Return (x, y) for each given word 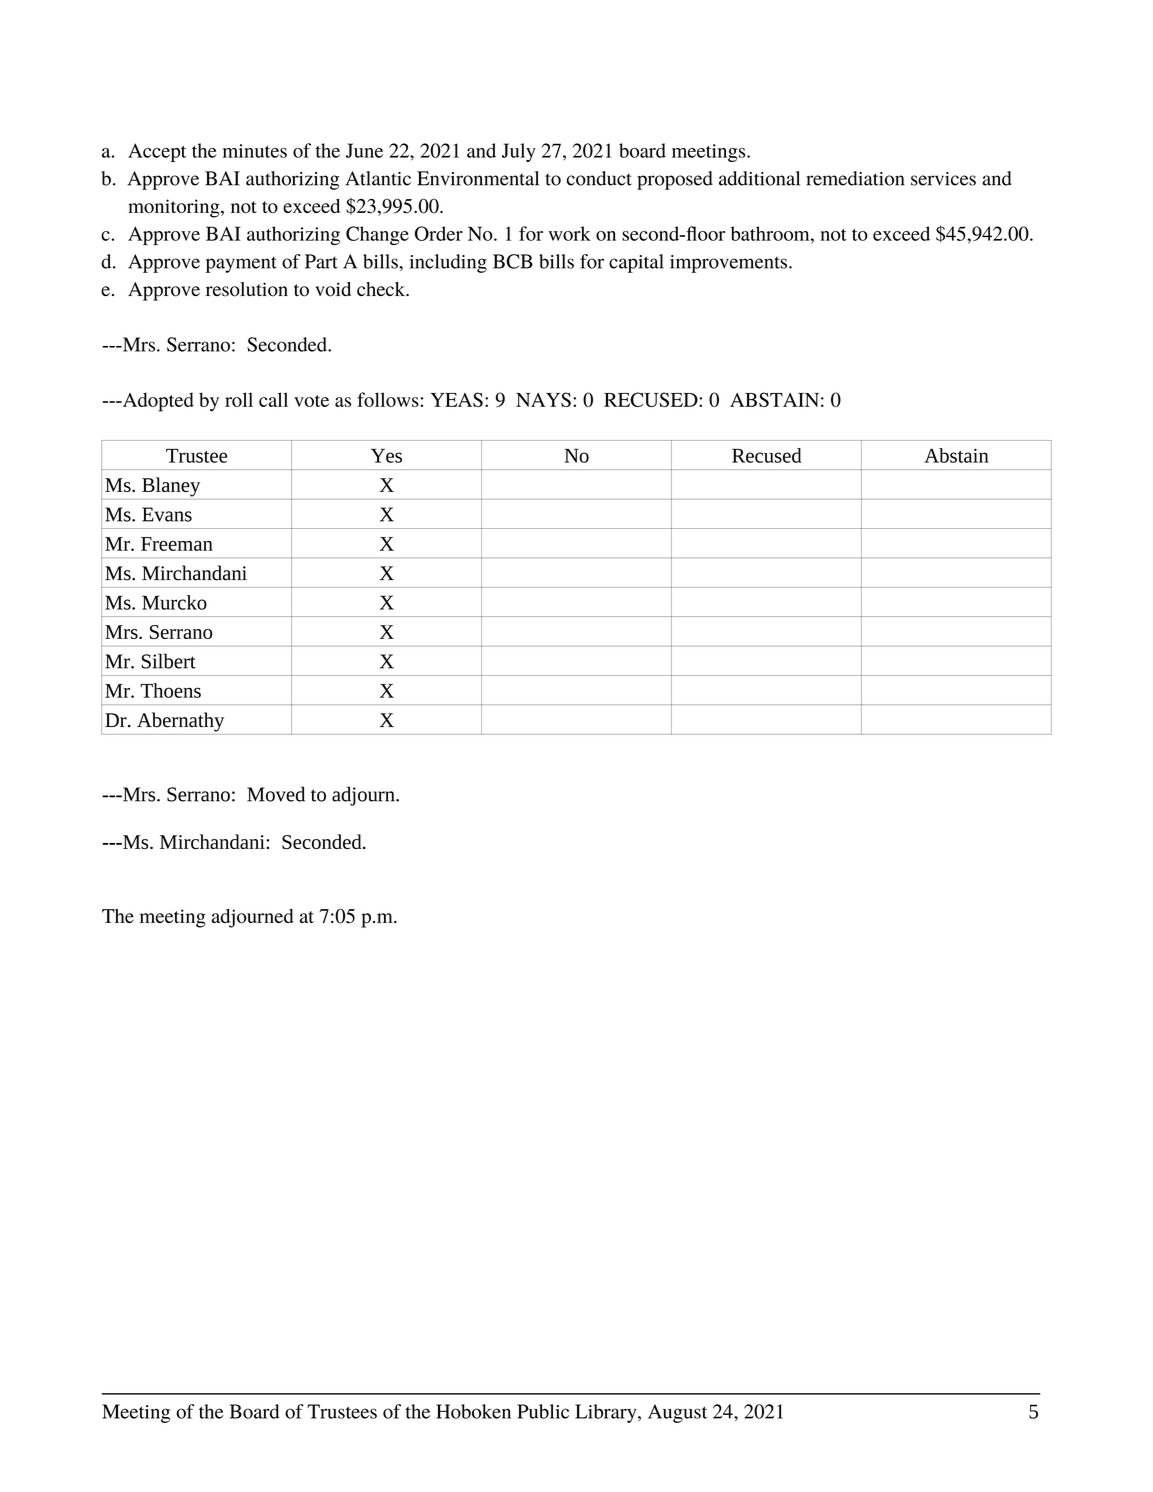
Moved (276, 794)
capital (636, 263)
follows (388, 399)
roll (239, 399)
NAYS (543, 399)
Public (543, 1411)
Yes (386, 455)
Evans (167, 514)
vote (311, 401)
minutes (255, 151)
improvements (728, 264)
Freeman (177, 544)
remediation (855, 178)
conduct (599, 178)
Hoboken (473, 1411)
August (677, 1413)
